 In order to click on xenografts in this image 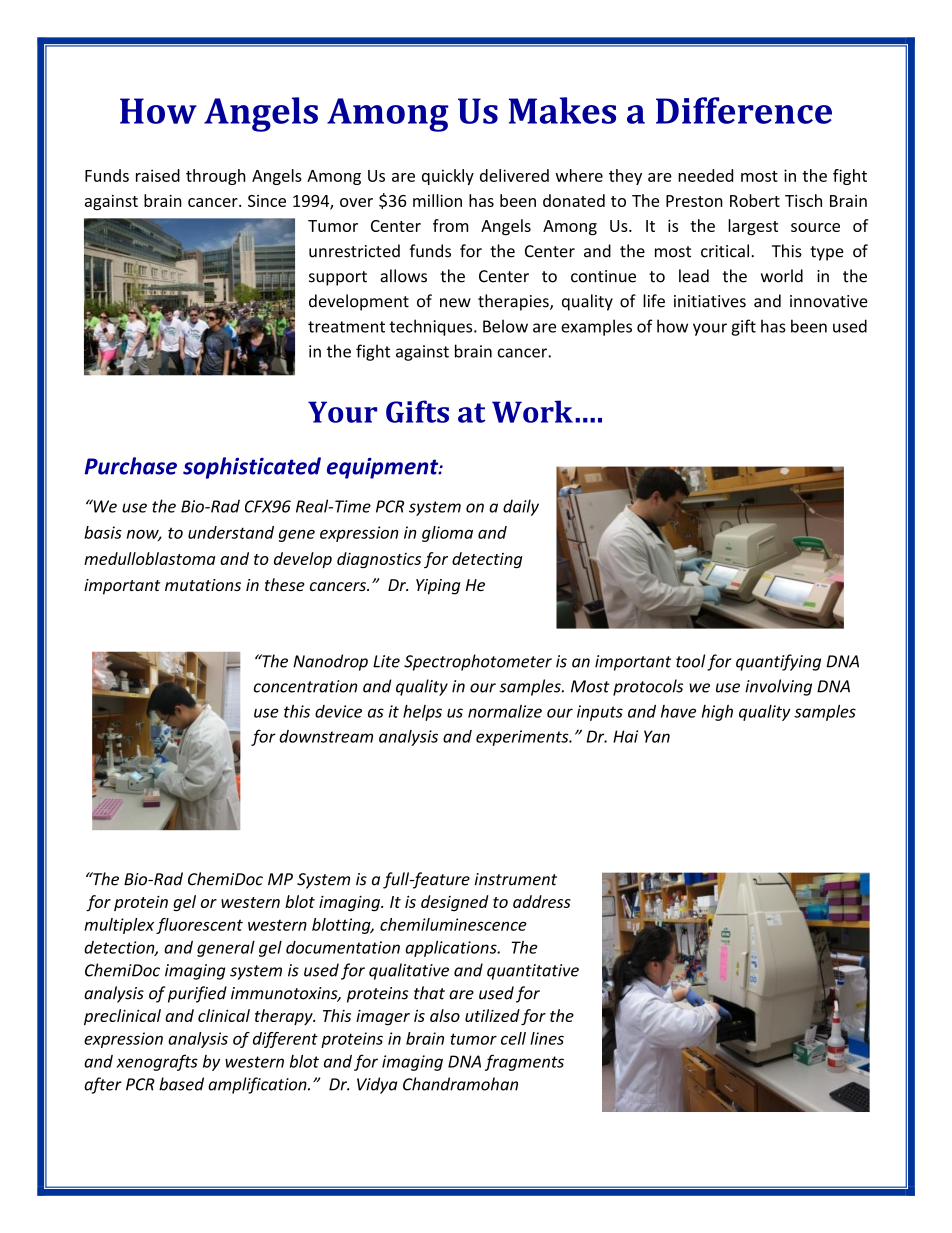, I will do `click(157, 1062)`.
